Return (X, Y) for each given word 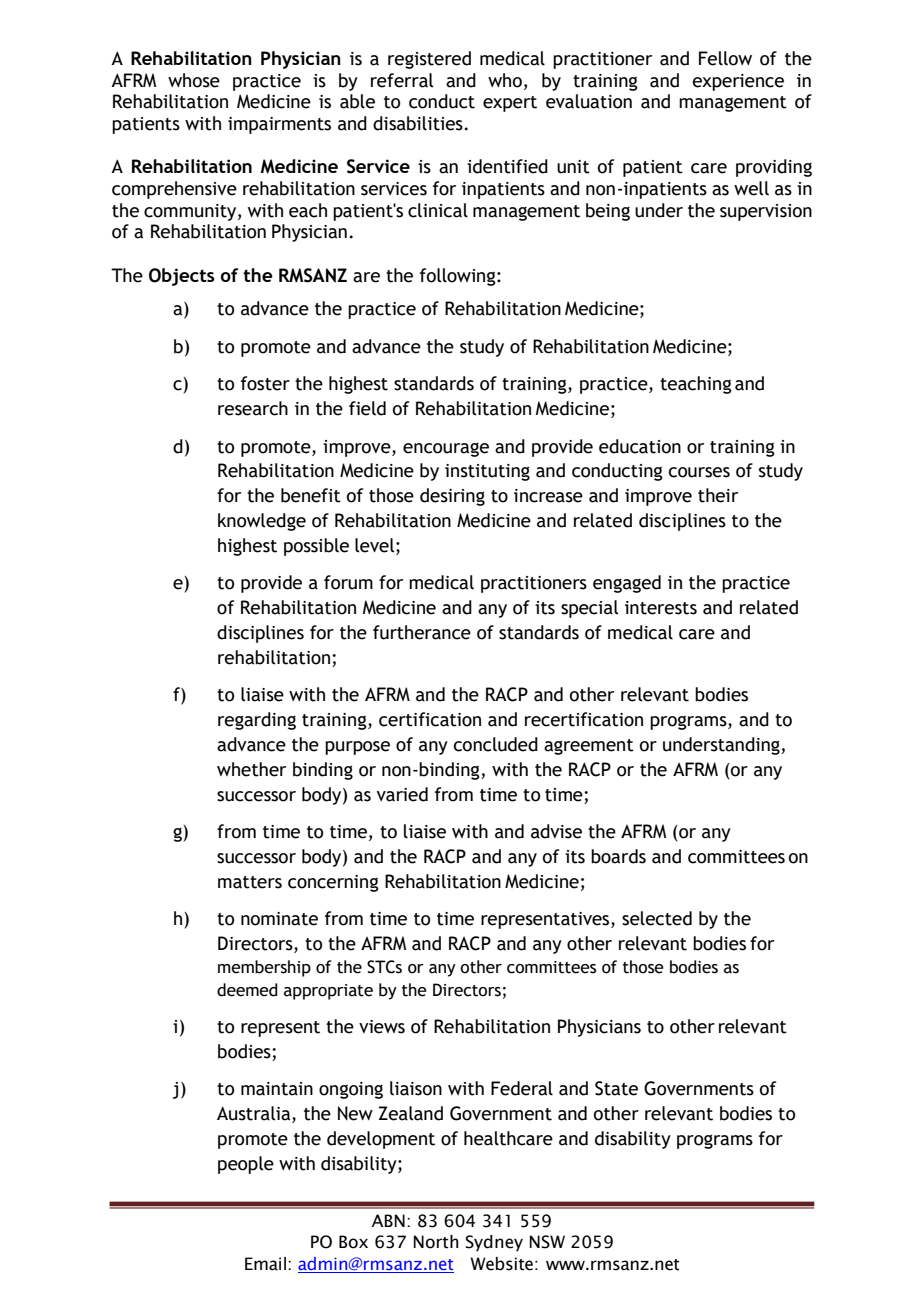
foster (265, 383)
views (382, 1027)
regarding (257, 721)
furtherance (422, 632)
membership (264, 968)
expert (510, 104)
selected (657, 918)
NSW (547, 1242)
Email (265, 1264)
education (640, 446)
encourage (446, 449)
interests (661, 608)
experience (738, 82)
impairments (279, 125)
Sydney (494, 1243)
